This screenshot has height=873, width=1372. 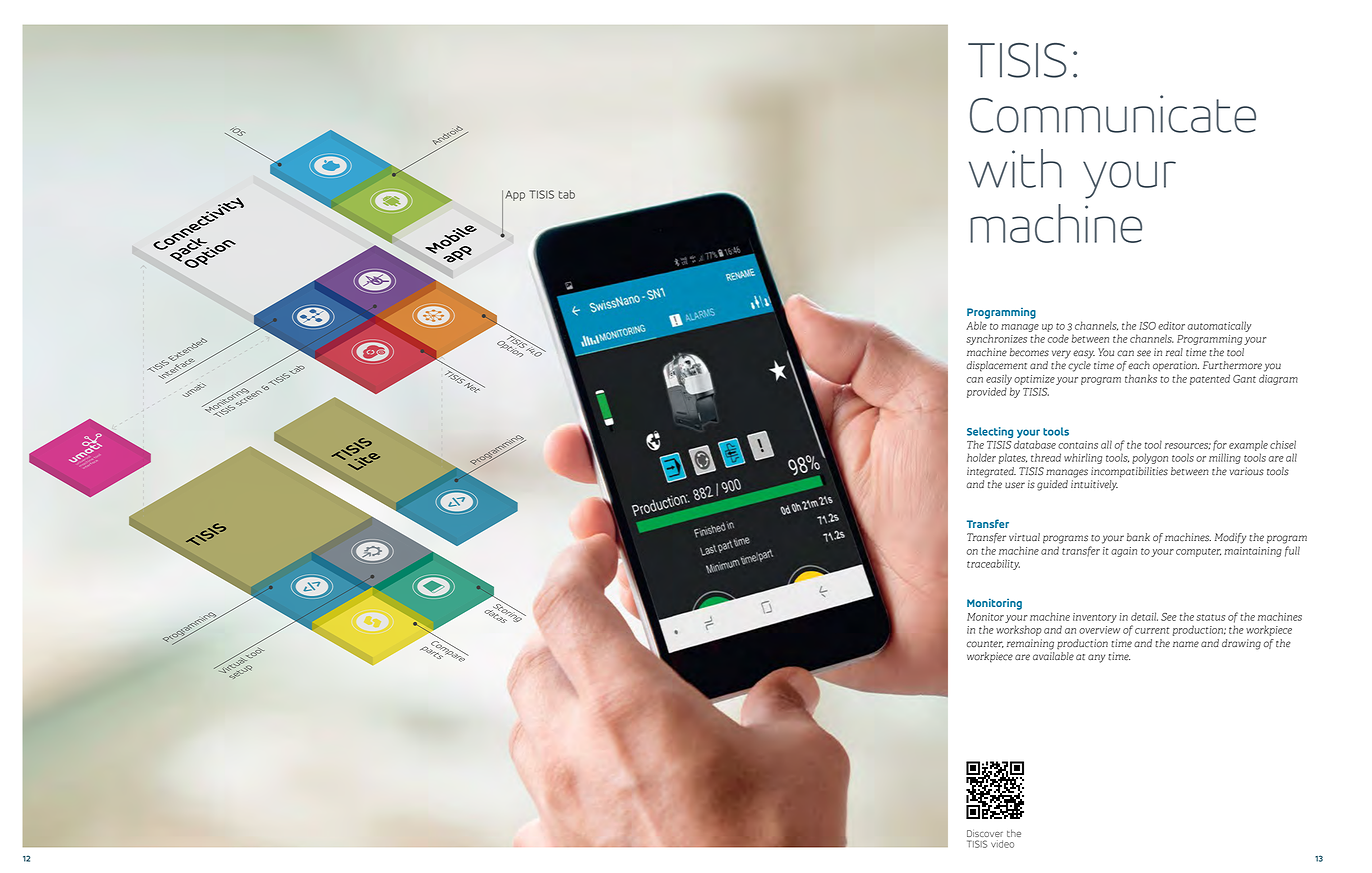 I want to click on automatically, so click(x=1219, y=326).
